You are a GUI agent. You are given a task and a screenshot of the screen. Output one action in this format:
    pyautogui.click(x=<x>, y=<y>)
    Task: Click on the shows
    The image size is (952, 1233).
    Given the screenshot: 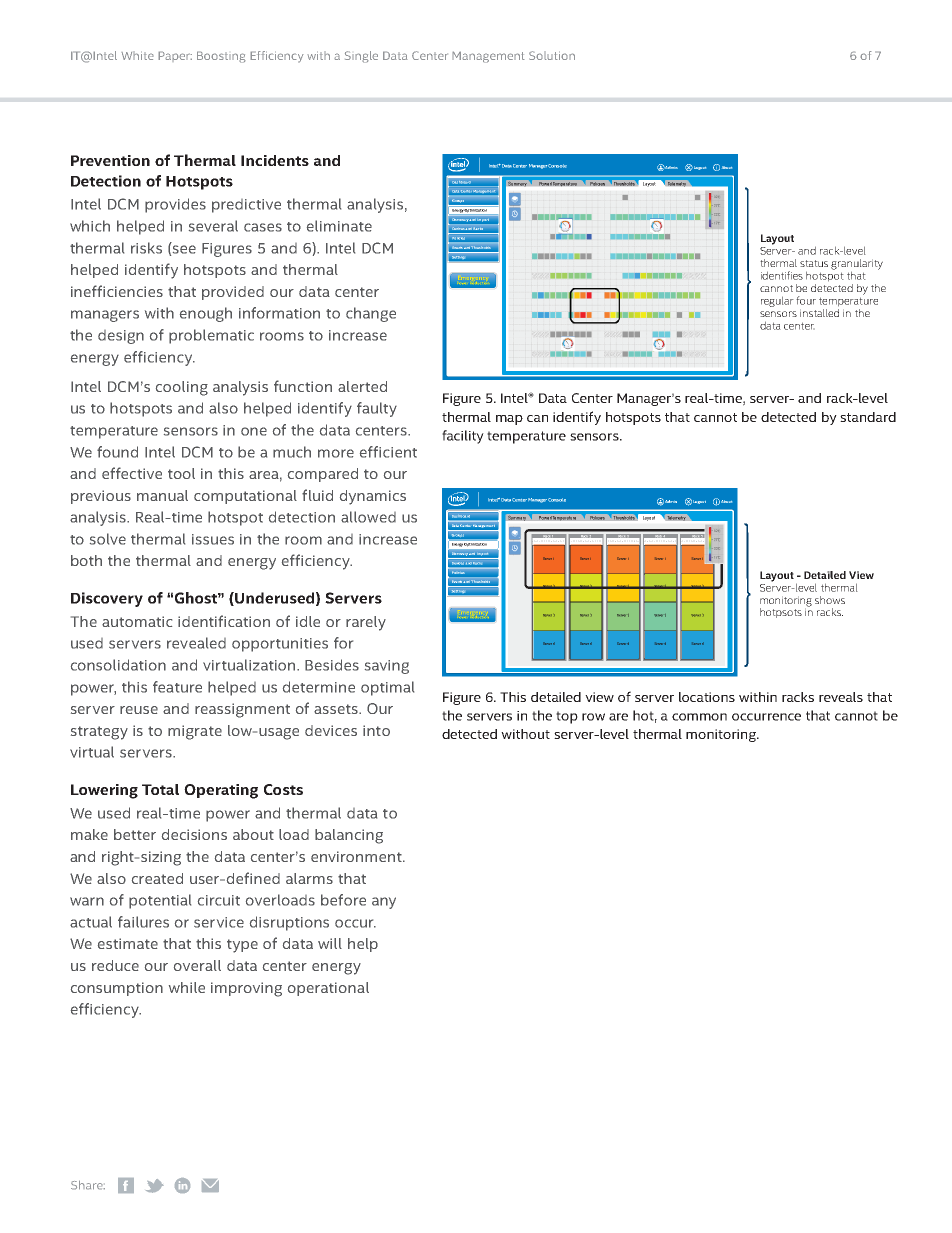 What is the action you would take?
    pyautogui.click(x=830, y=600)
